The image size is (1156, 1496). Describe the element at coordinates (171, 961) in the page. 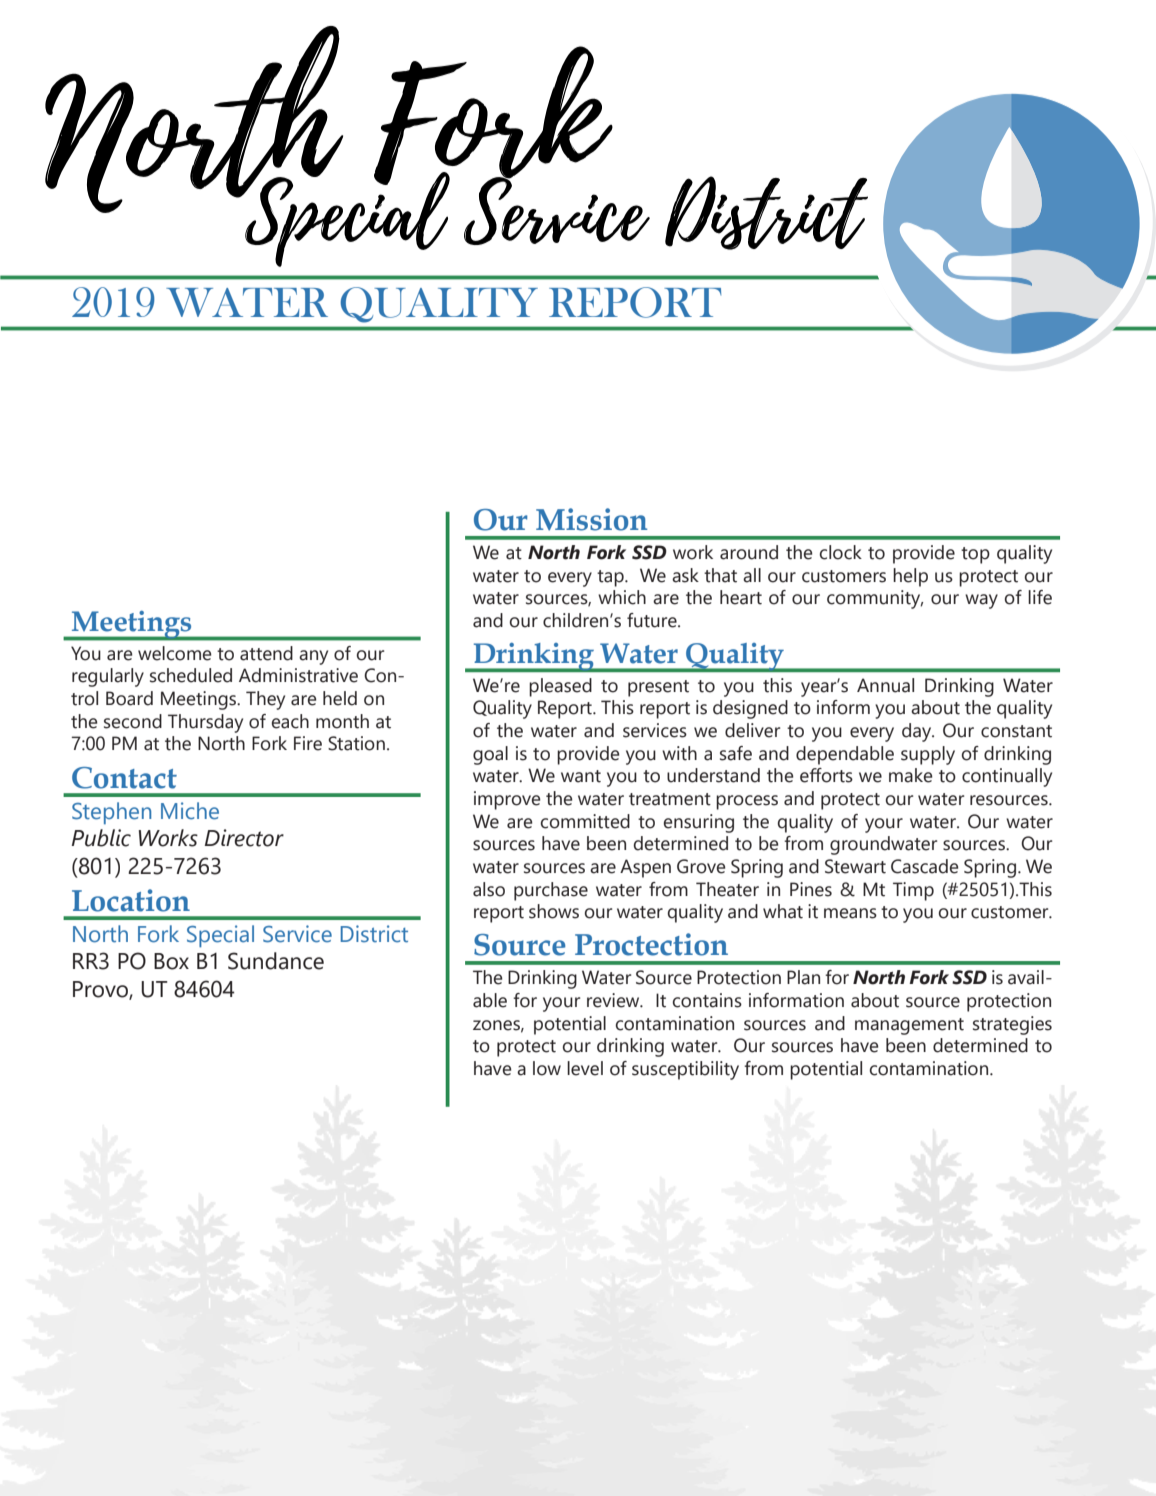

I see `Box` at that location.
